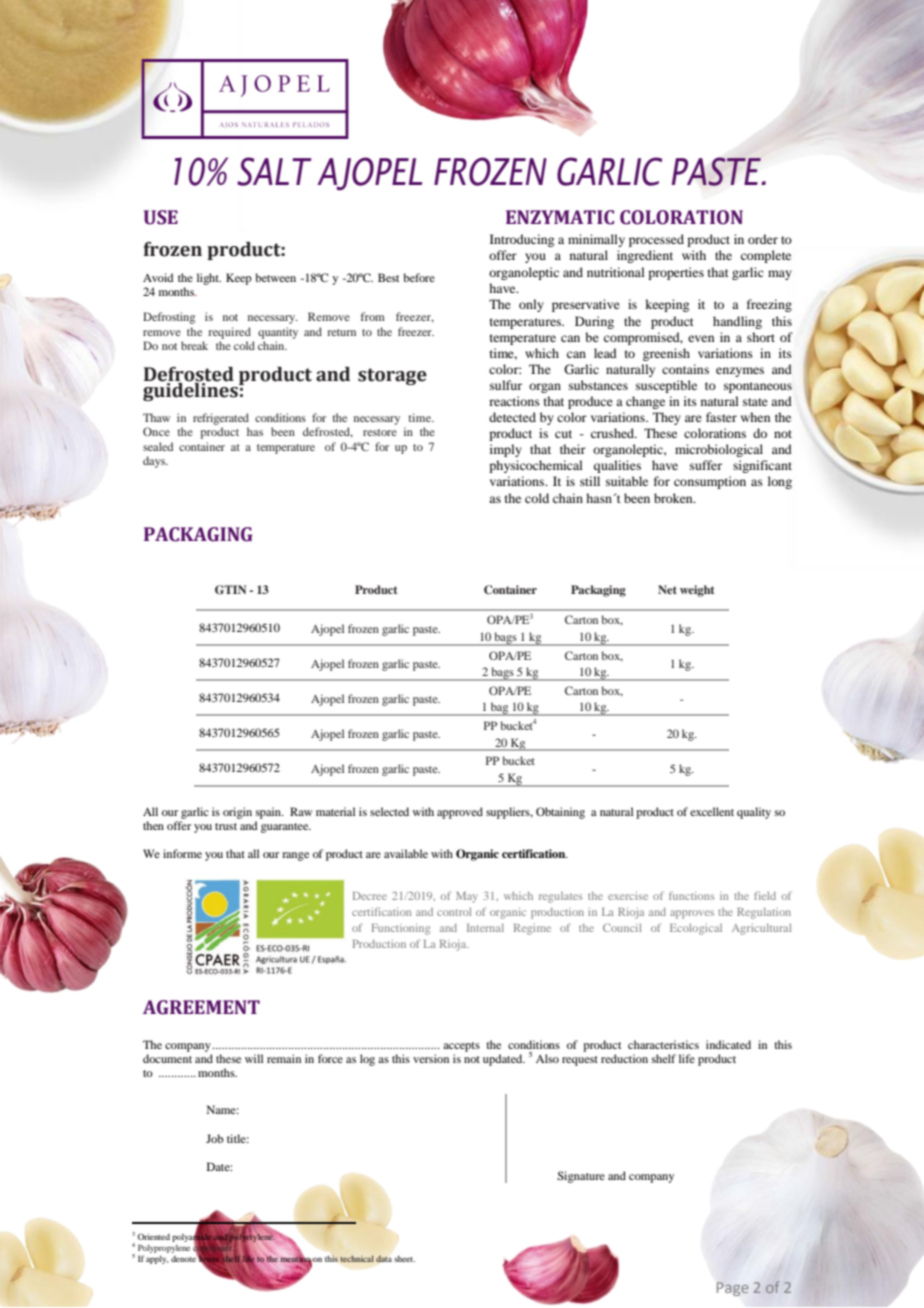  Describe the element at coordinates (237, 813) in the screenshot. I see `origin` at that location.
